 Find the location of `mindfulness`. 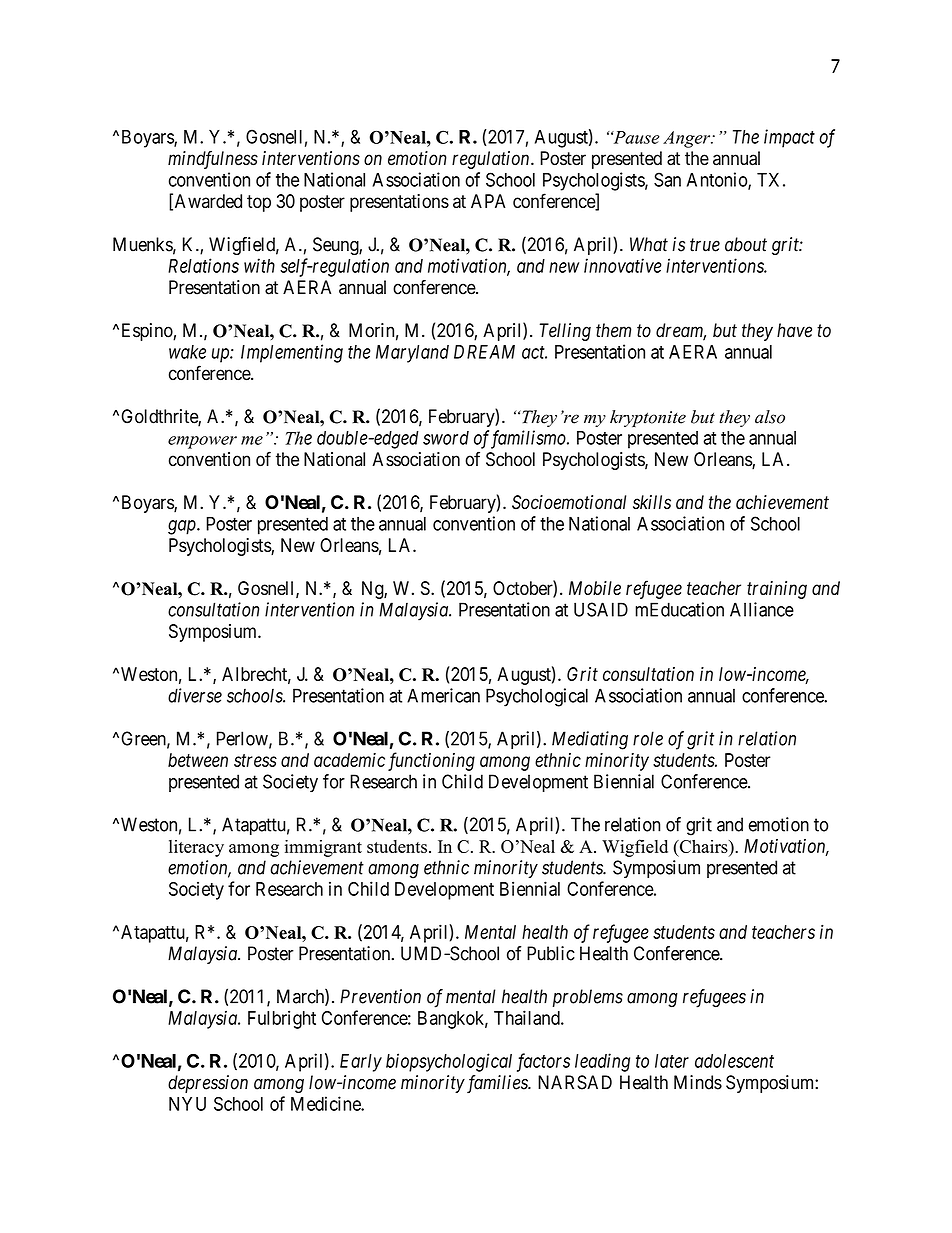

mindfulness is located at coordinates (213, 159).
